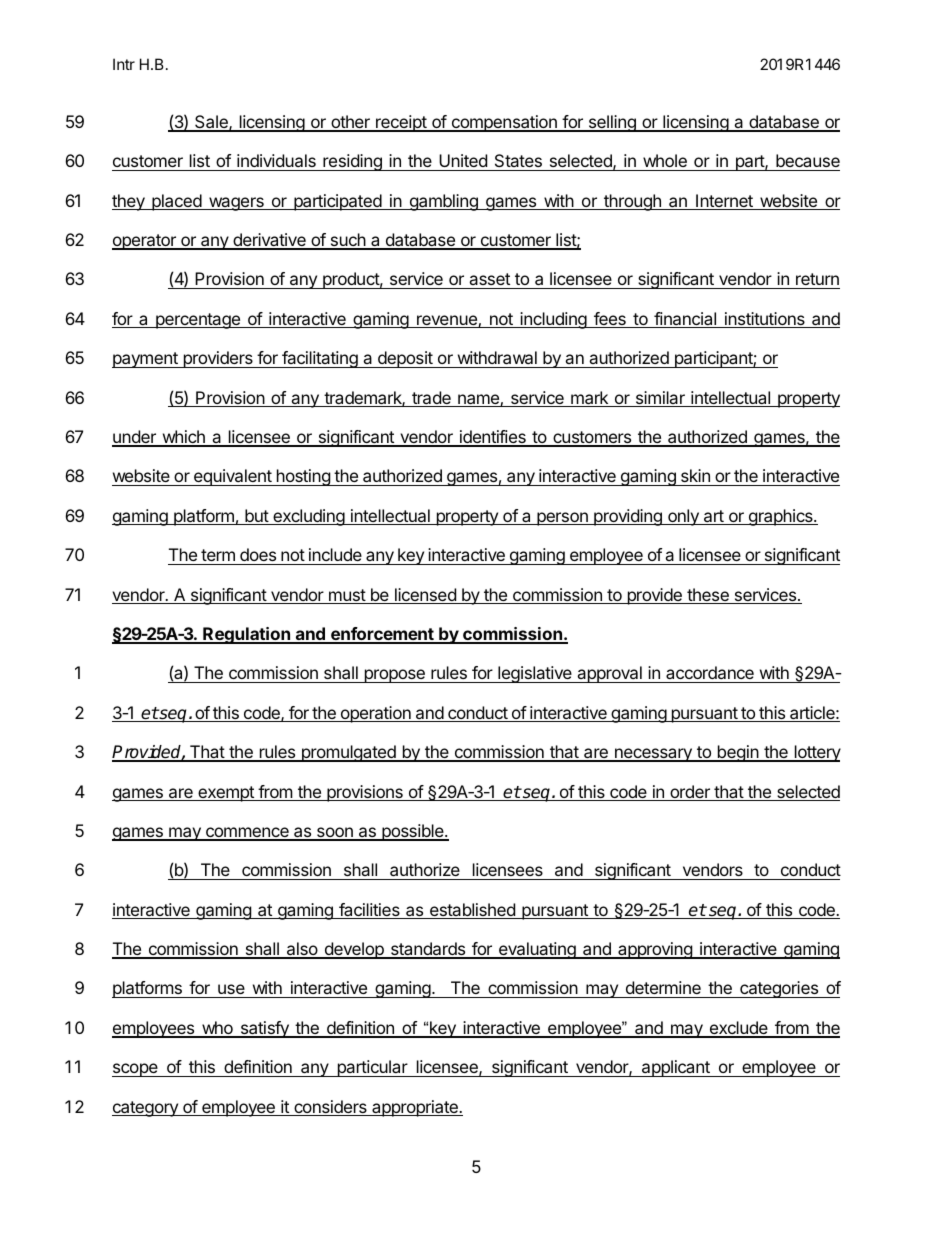  What do you see at coordinates (504, 123) in the page?
I see `compensation` at bounding box center [504, 123].
